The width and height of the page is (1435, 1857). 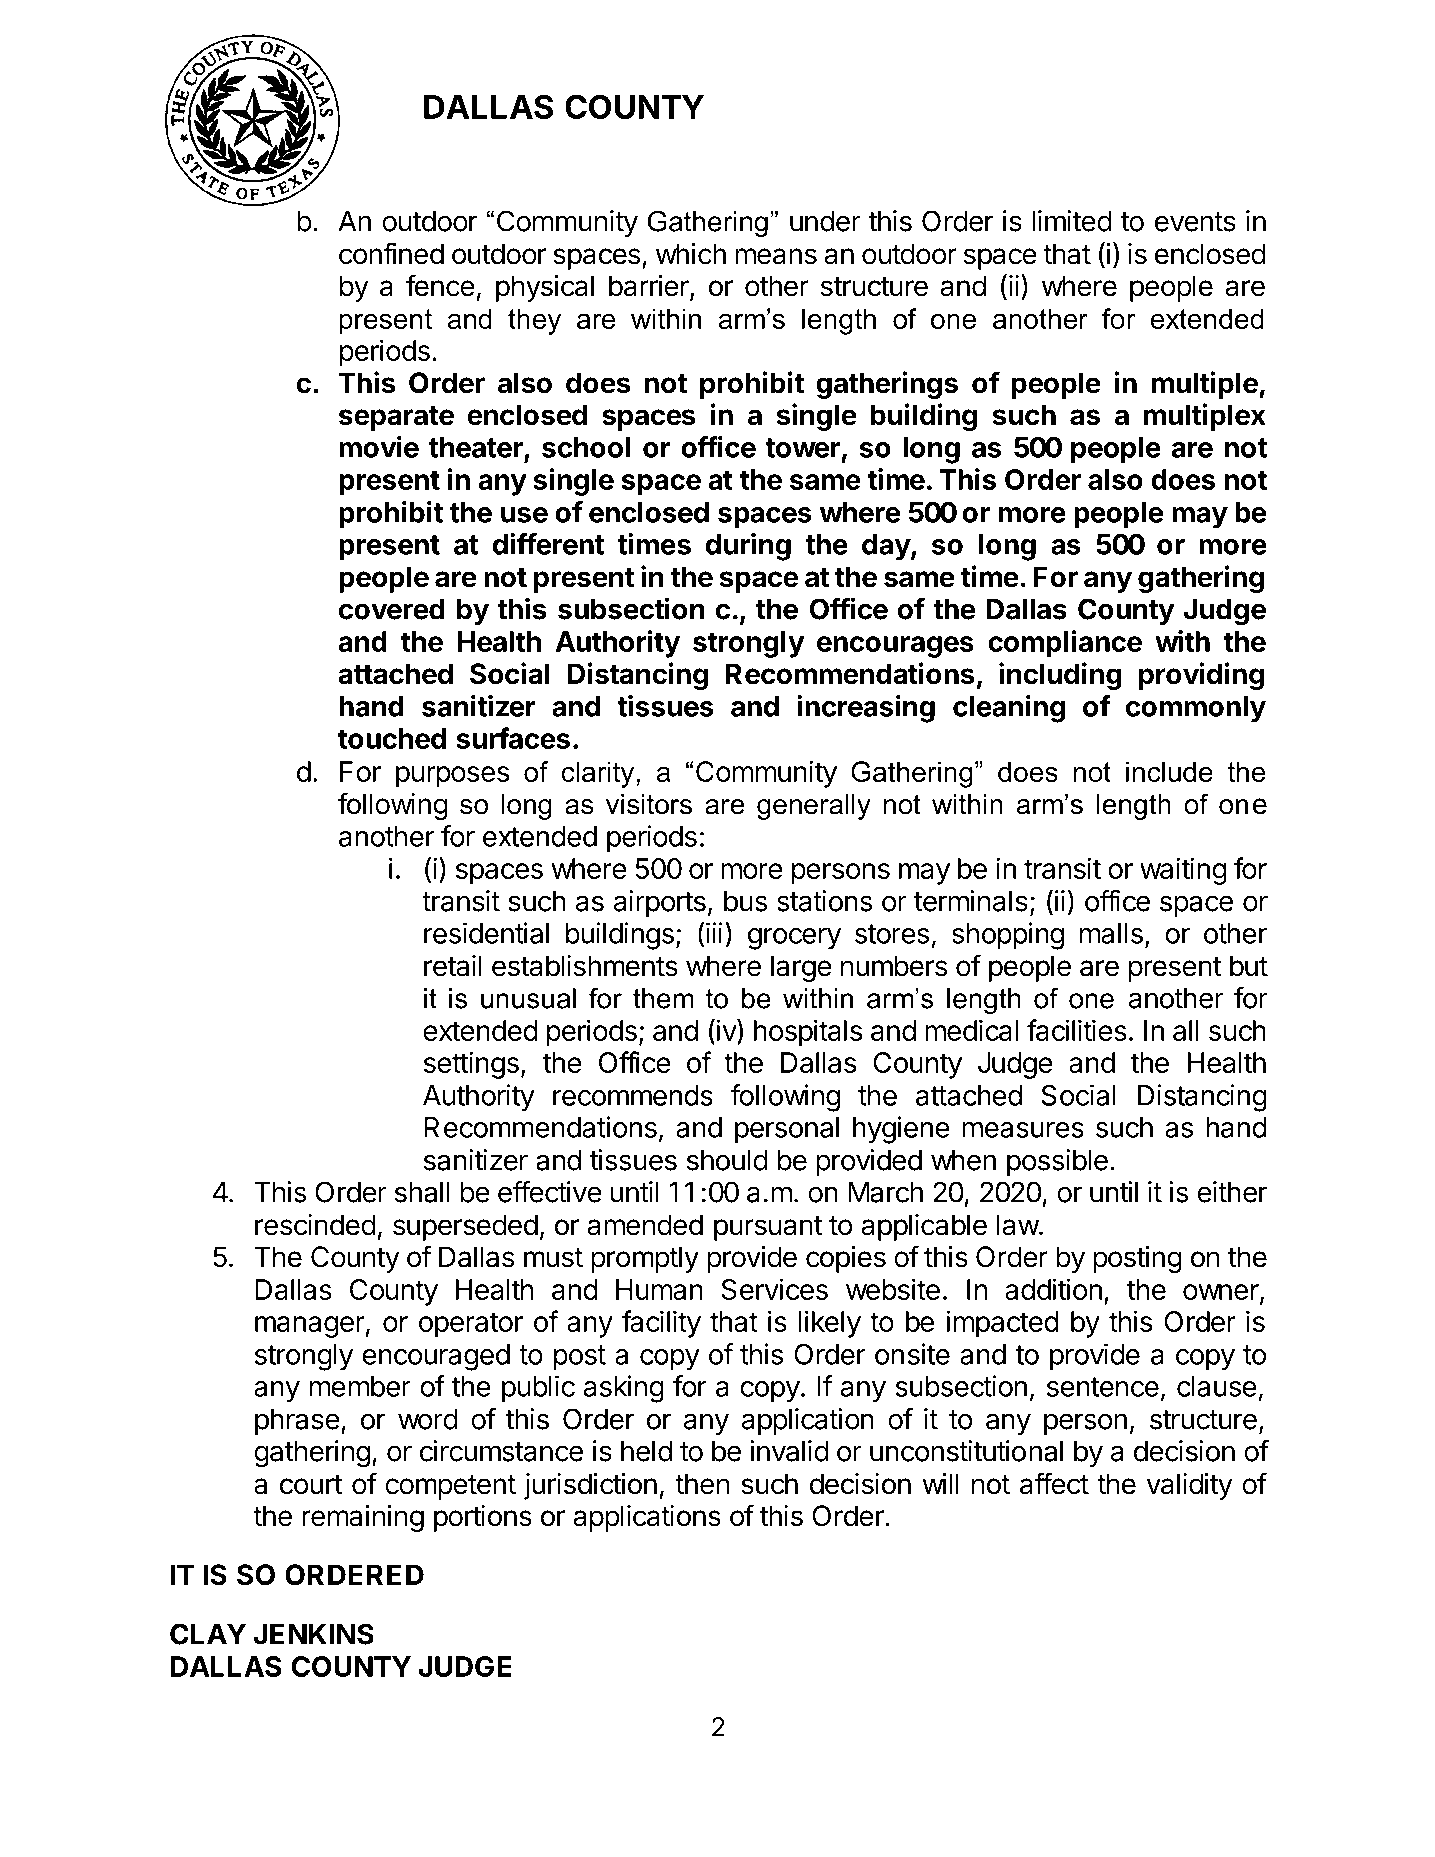 What do you see at coordinates (315, 1225) in the page?
I see `rescinded` at bounding box center [315, 1225].
